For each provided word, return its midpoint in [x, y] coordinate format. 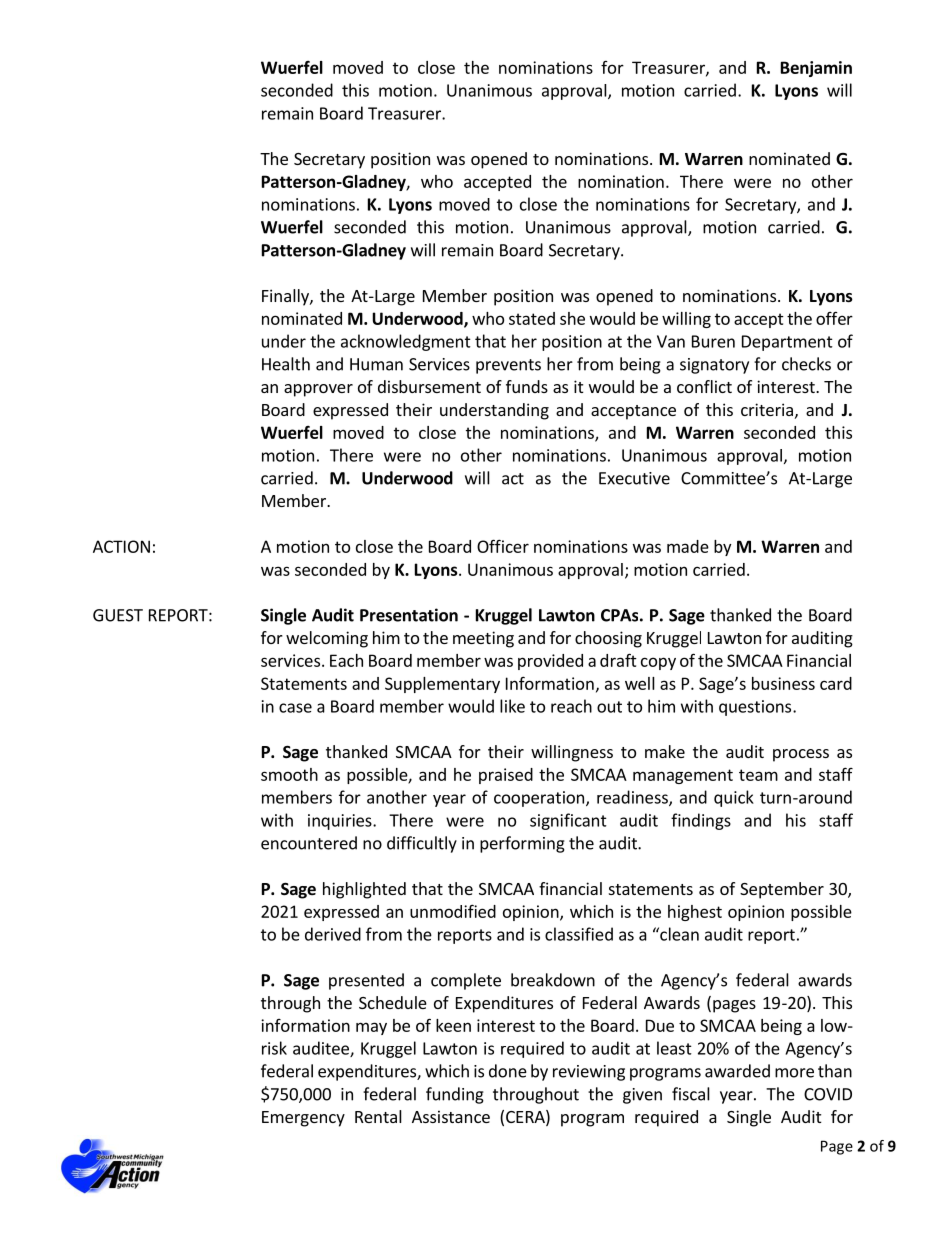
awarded [737, 1071]
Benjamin [816, 69]
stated [532, 318]
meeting [483, 639]
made [688, 546]
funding [455, 1095]
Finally [286, 297]
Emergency [303, 1119]
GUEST [118, 615]
